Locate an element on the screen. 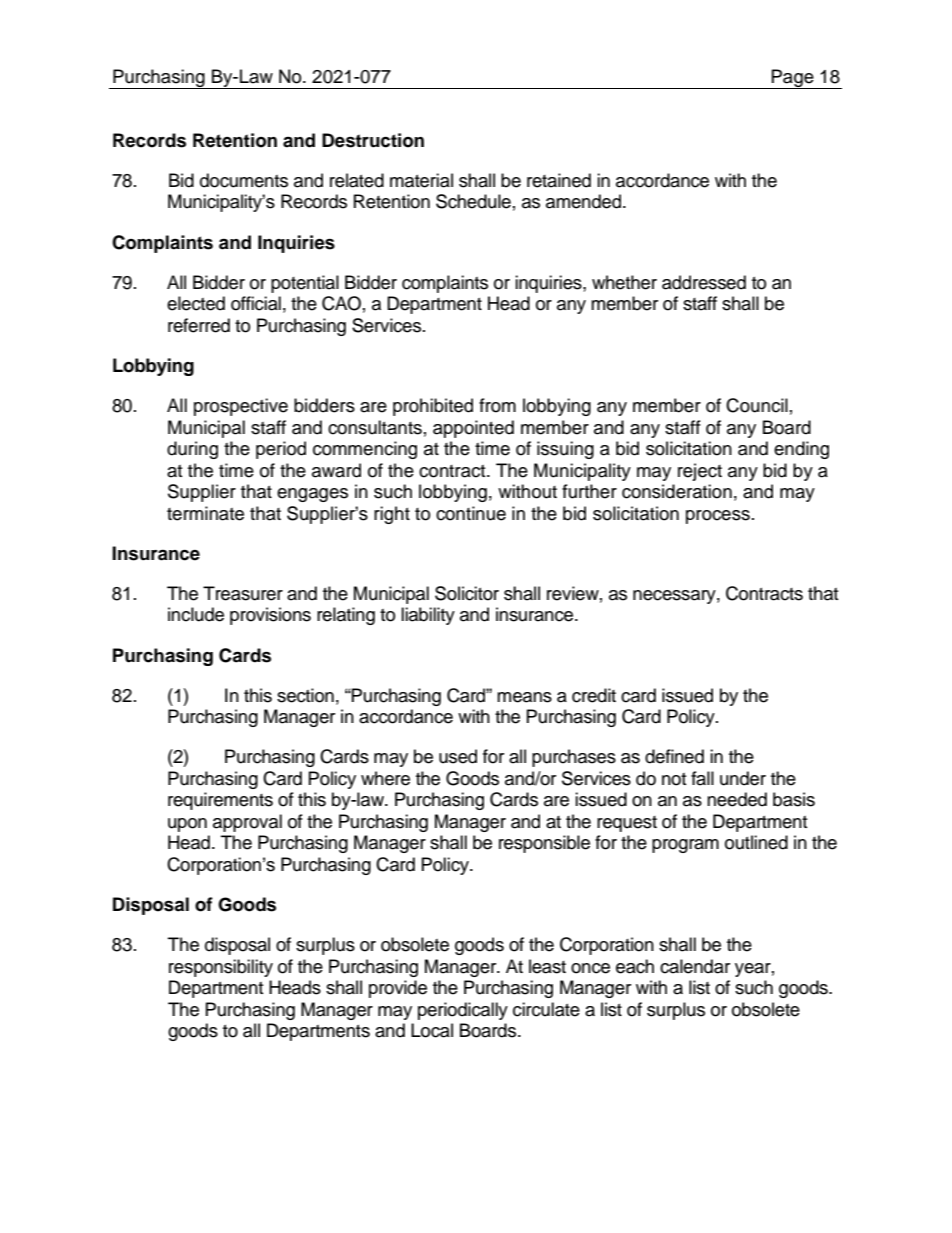 The width and height of the screenshot is (952, 1233). Treasurer is located at coordinates (243, 593).
